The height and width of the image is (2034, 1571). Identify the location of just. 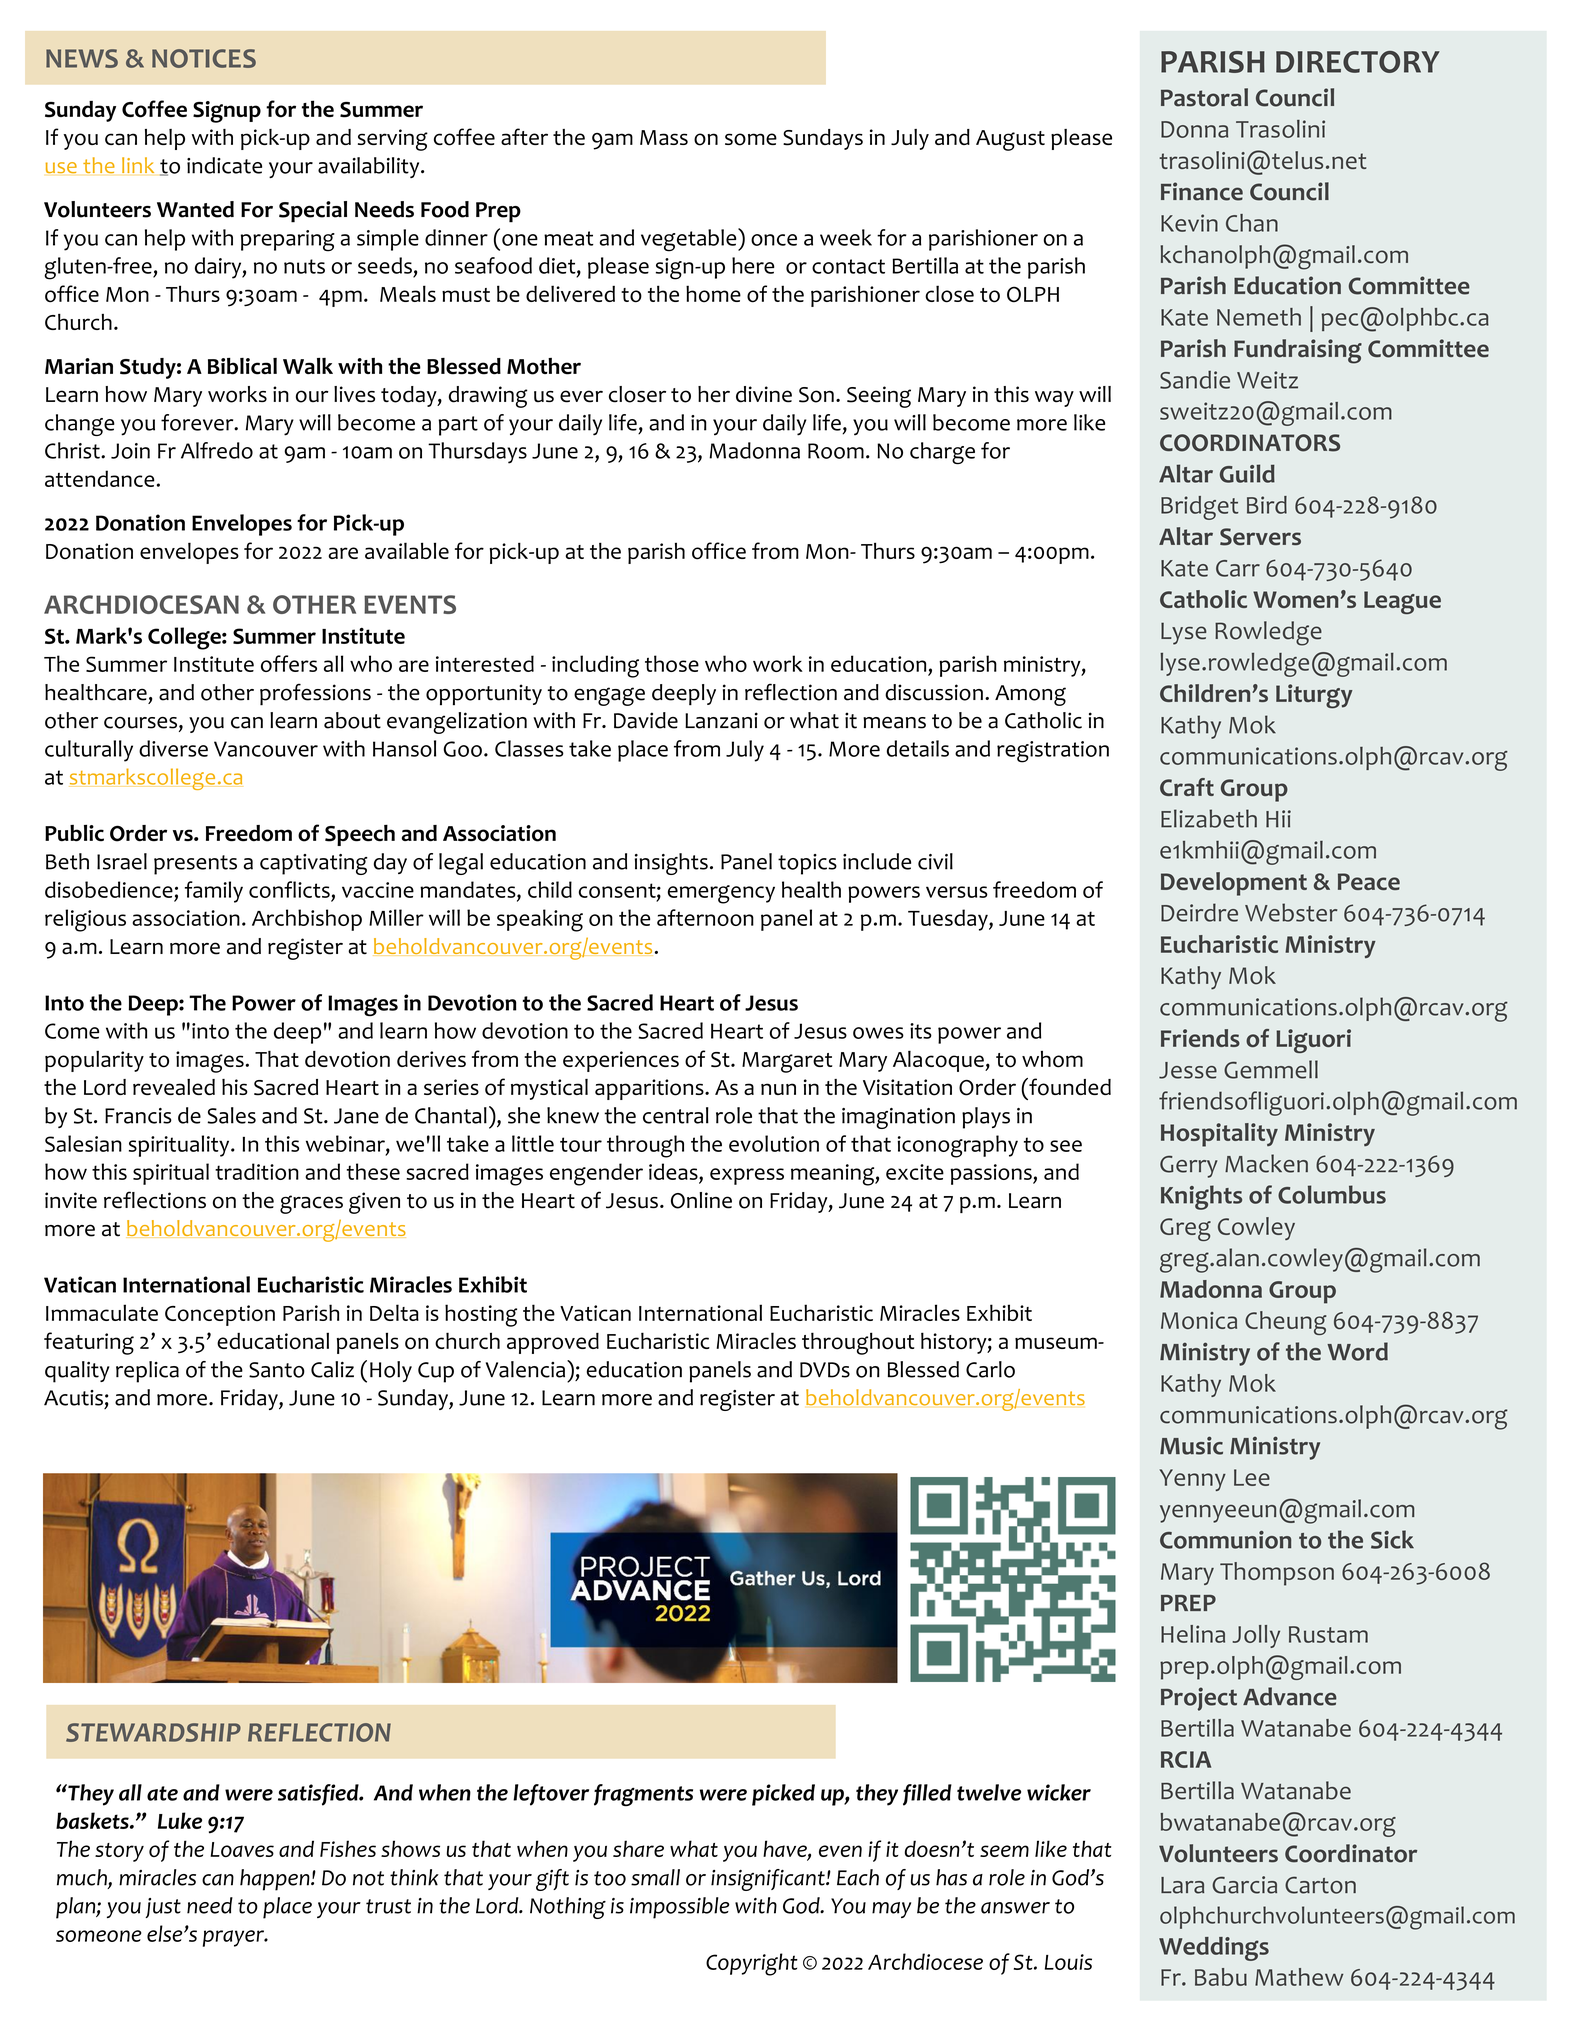
(163, 1908).
